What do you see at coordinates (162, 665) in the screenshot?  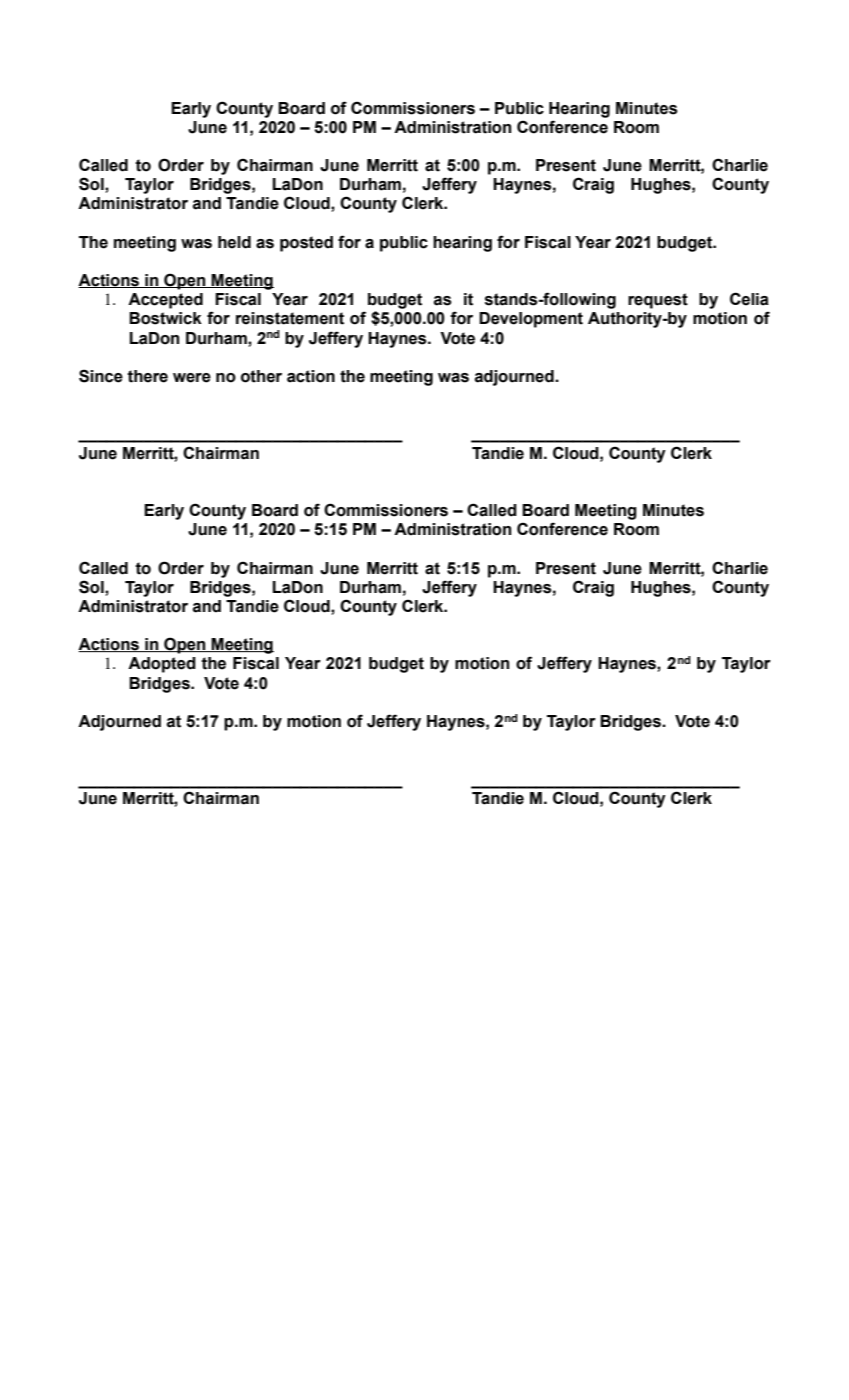 I see `Adopted` at bounding box center [162, 665].
